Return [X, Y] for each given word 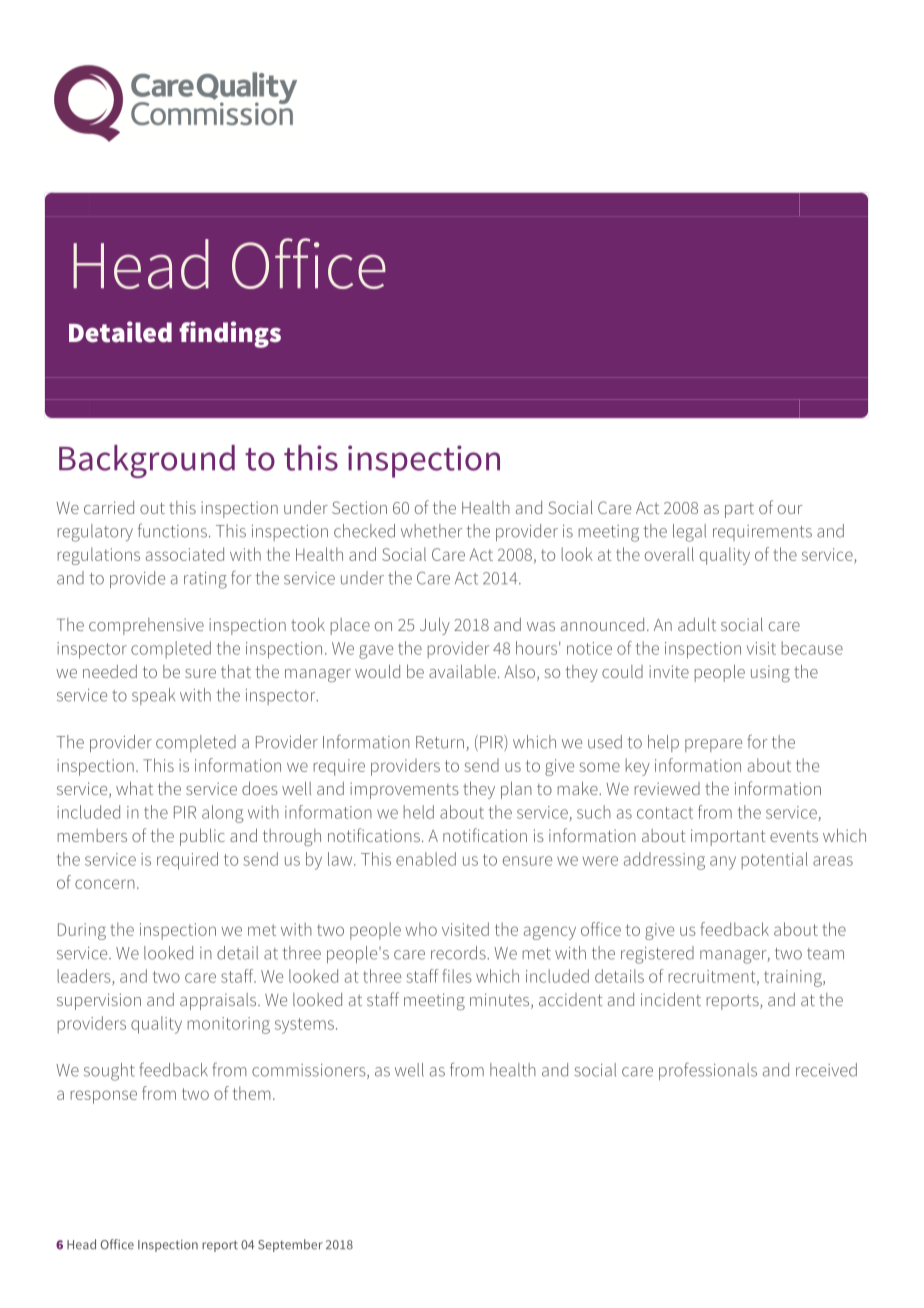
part [739, 510]
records [459, 953]
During [82, 931]
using [770, 673]
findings [230, 334]
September [290, 1245]
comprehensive [146, 626]
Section [359, 507]
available [462, 671]
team [825, 954]
